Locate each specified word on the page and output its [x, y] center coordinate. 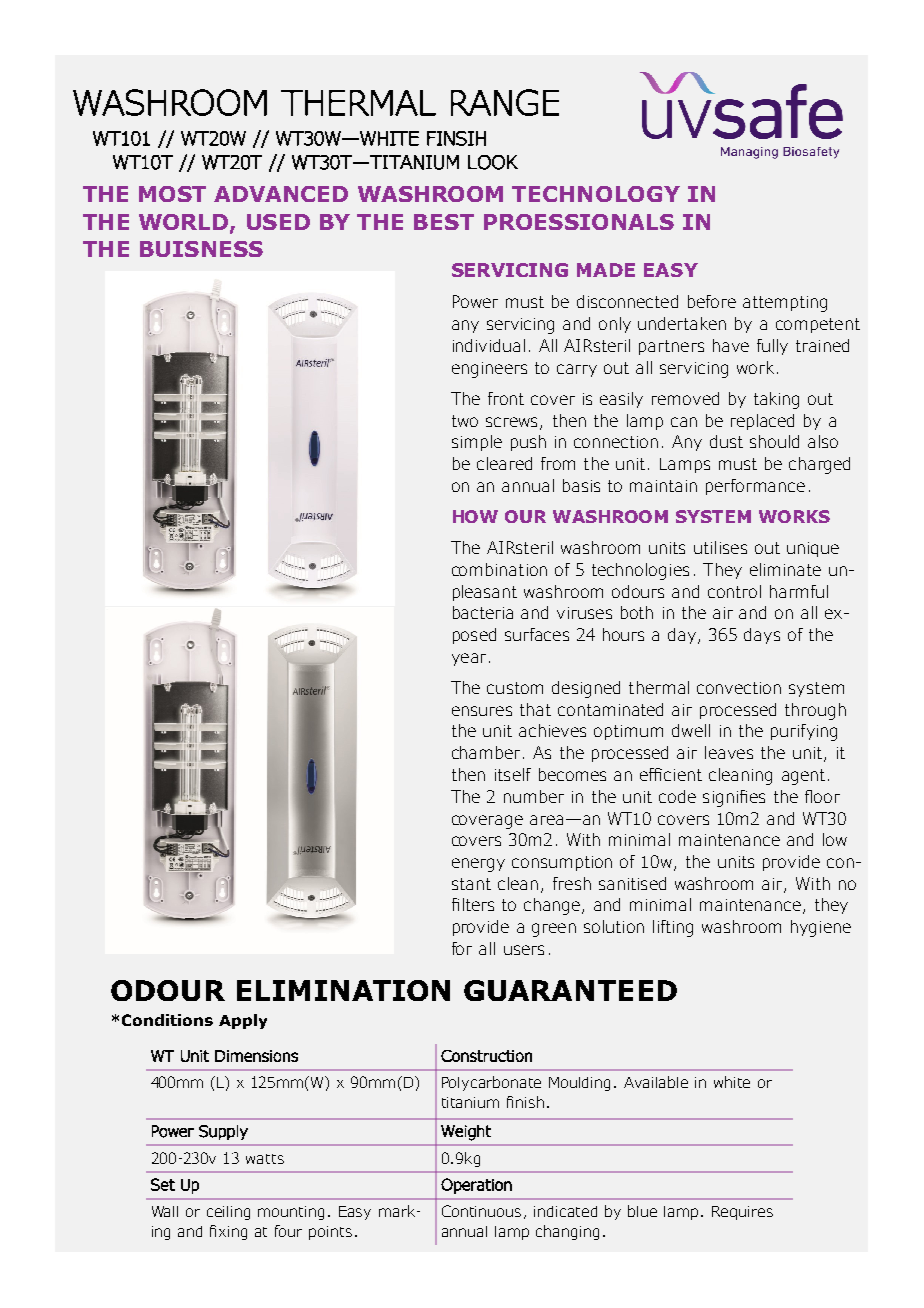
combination [499, 569]
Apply [243, 1021]
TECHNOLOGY [596, 194]
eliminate [785, 569]
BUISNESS [201, 249]
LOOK [493, 162]
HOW [475, 516]
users [524, 950]
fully [772, 347]
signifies [734, 798]
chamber [486, 752]
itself [513, 774]
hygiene [821, 928]
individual [489, 345]
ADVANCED [281, 194]
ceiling [228, 1213]
